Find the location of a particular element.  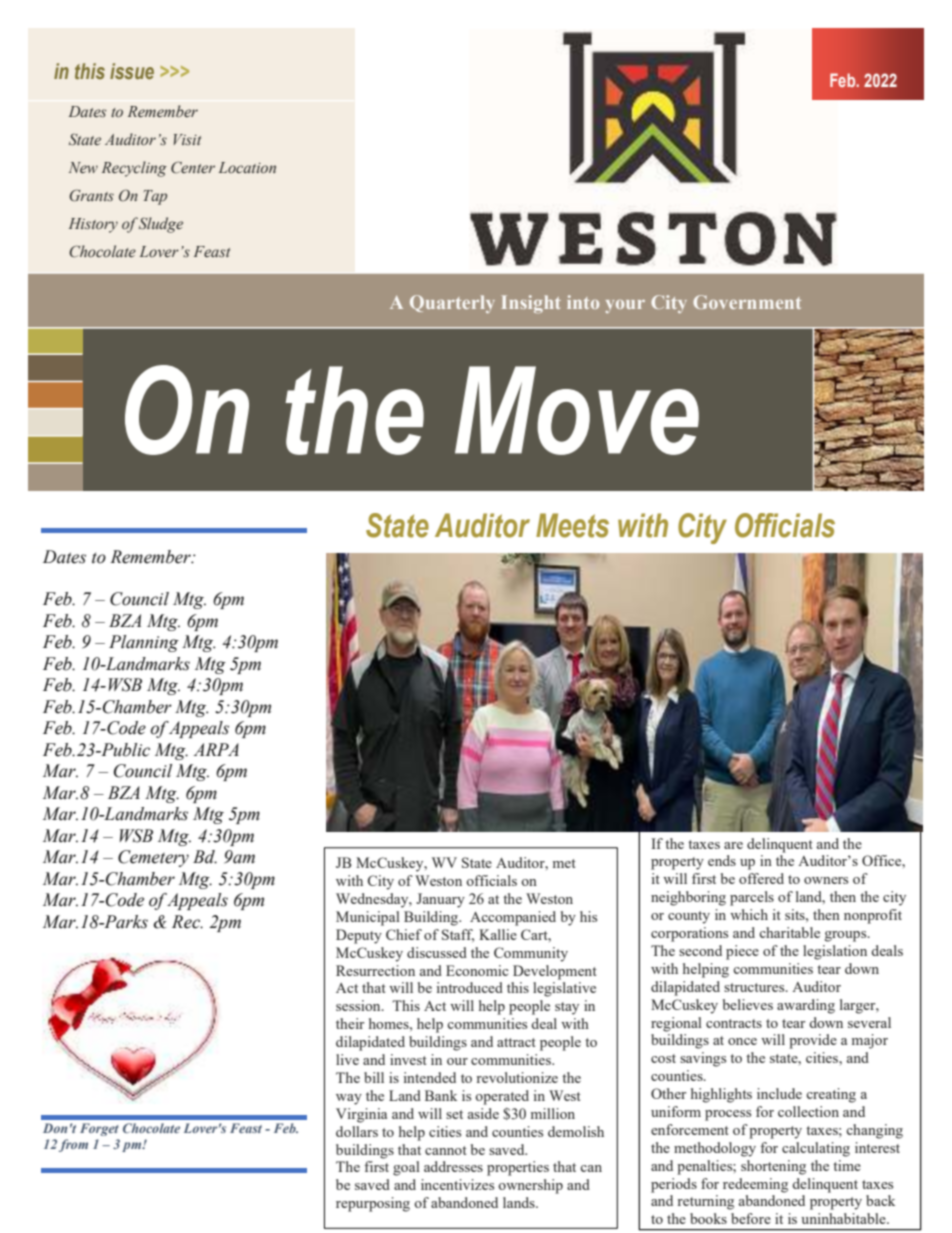

from is located at coordinates (73, 1145).
